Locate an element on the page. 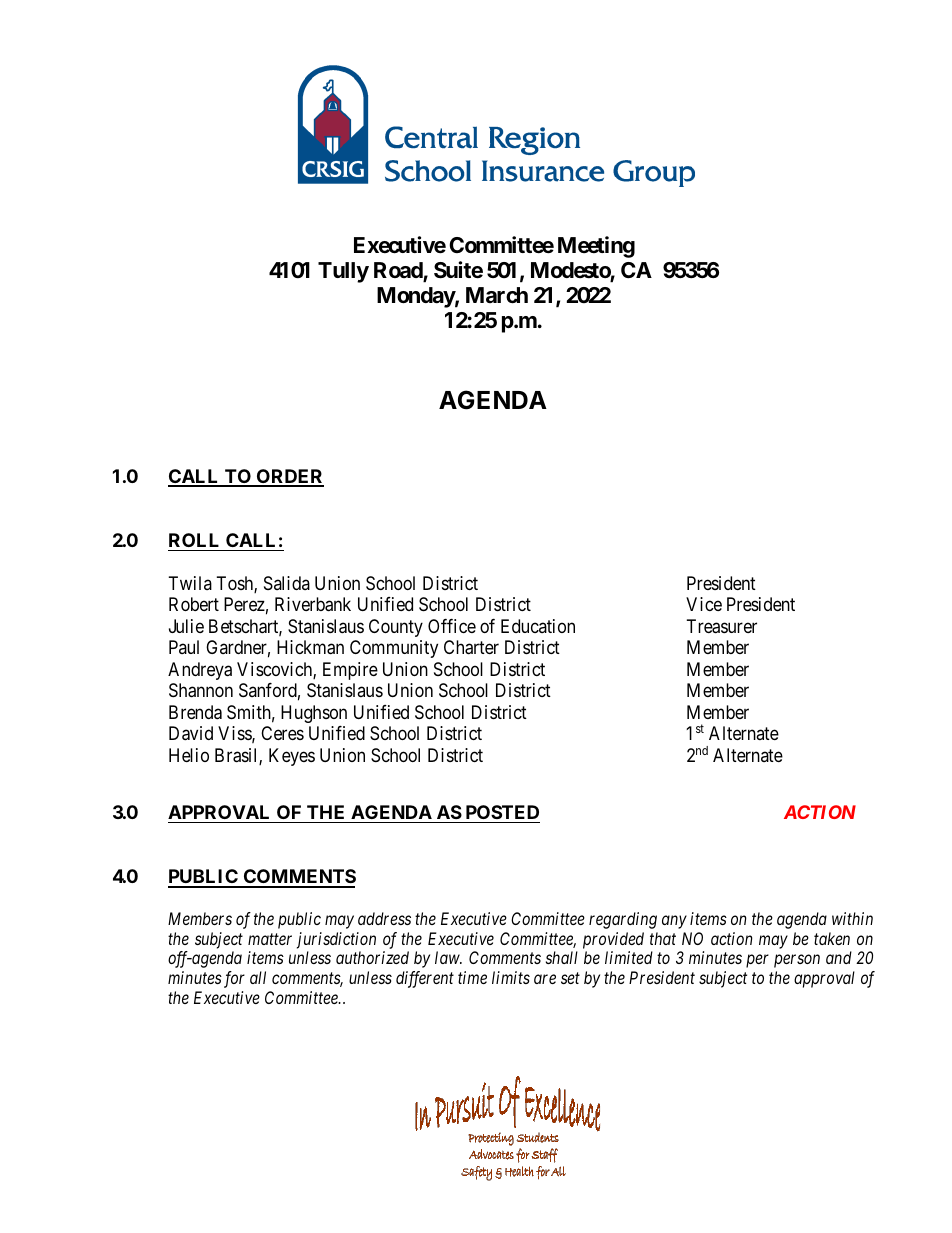  Vice is located at coordinates (704, 604).
